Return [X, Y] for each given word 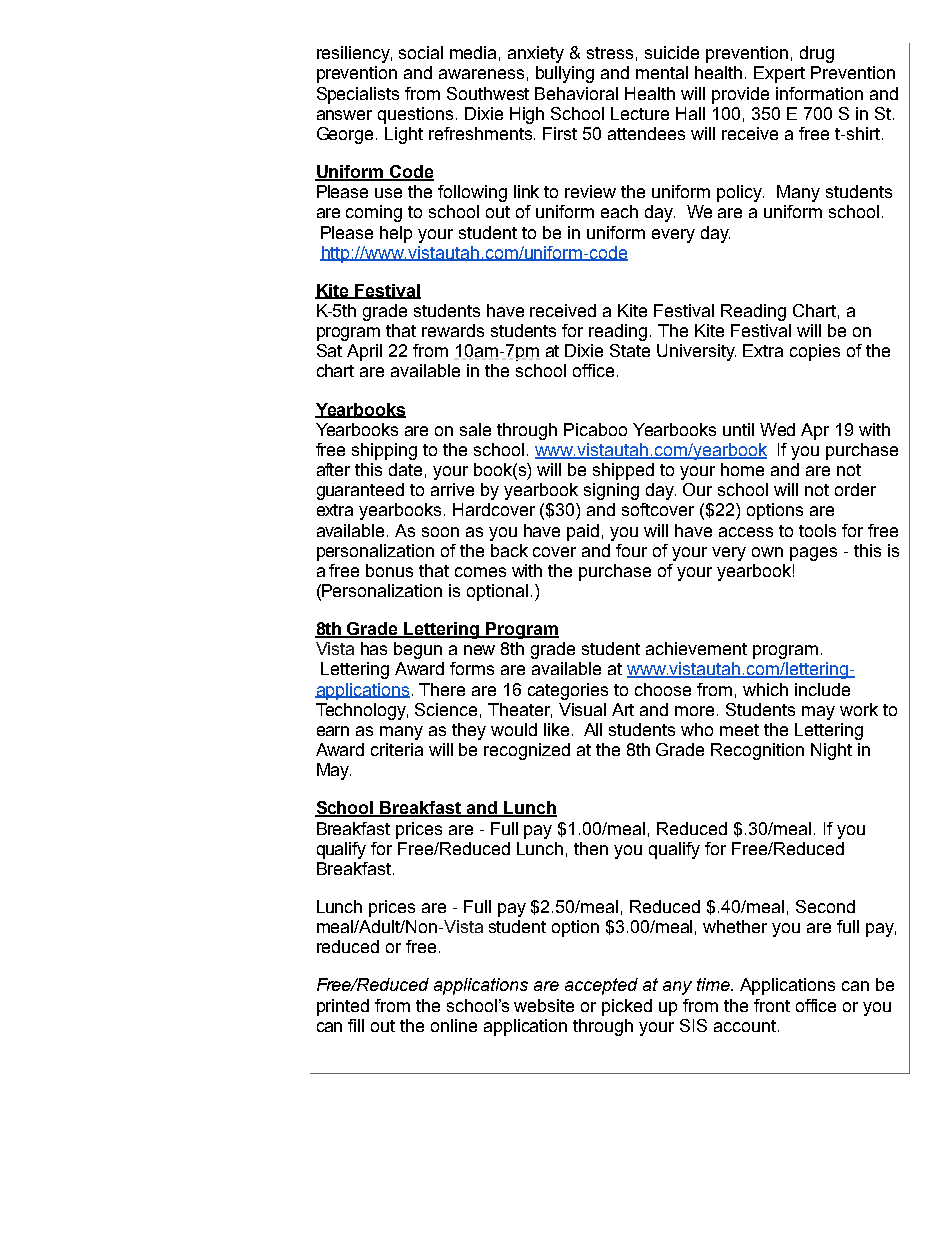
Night [831, 751]
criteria [397, 749]
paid [583, 532]
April [364, 352]
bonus [389, 570]
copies [815, 352]
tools [817, 530]
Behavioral [576, 93]
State [630, 350]
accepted [601, 986]
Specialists [358, 95]
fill [356, 1025]
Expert [779, 74]
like [556, 729]
